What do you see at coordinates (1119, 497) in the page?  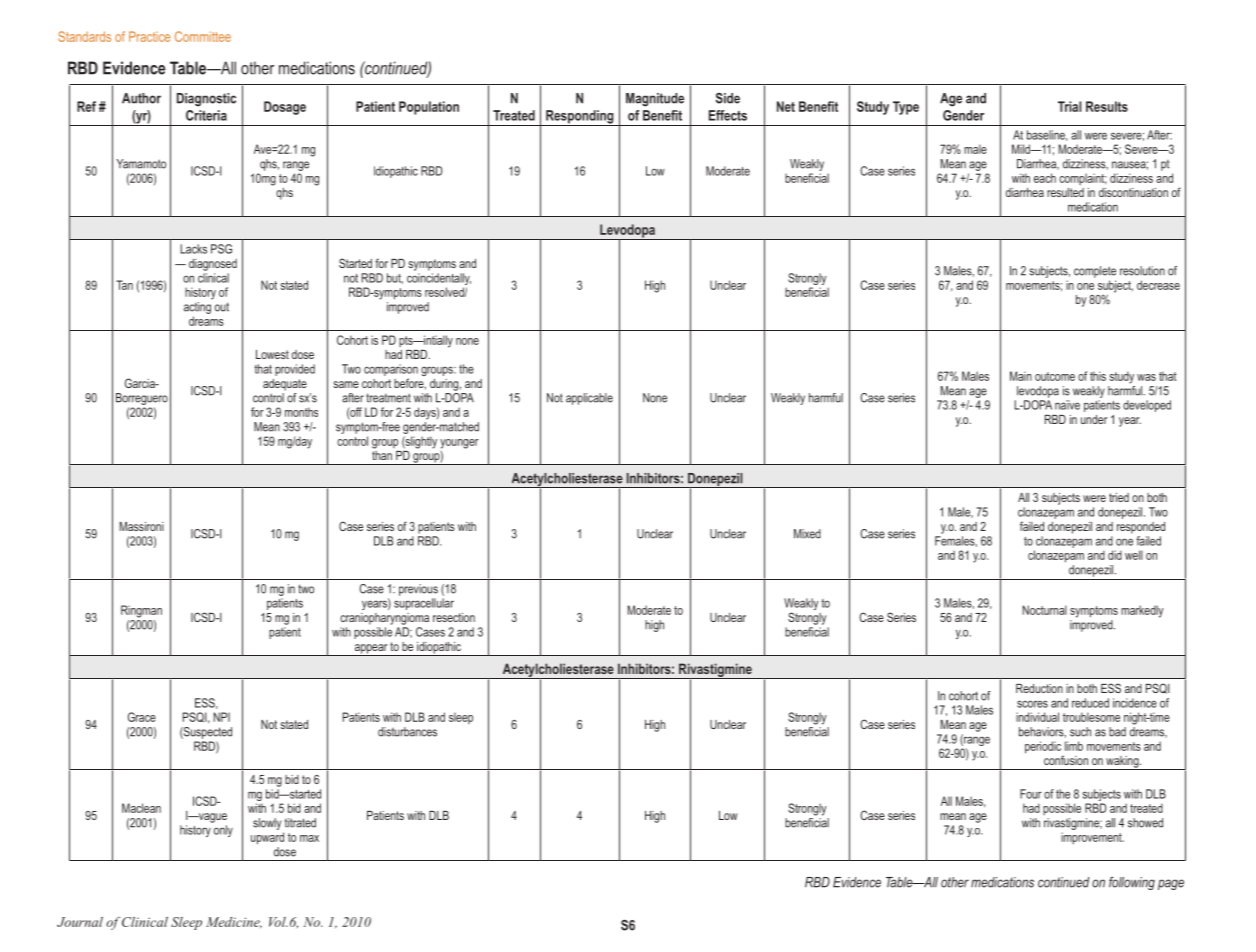 I see `tried` at bounding box center [1119, 497].
